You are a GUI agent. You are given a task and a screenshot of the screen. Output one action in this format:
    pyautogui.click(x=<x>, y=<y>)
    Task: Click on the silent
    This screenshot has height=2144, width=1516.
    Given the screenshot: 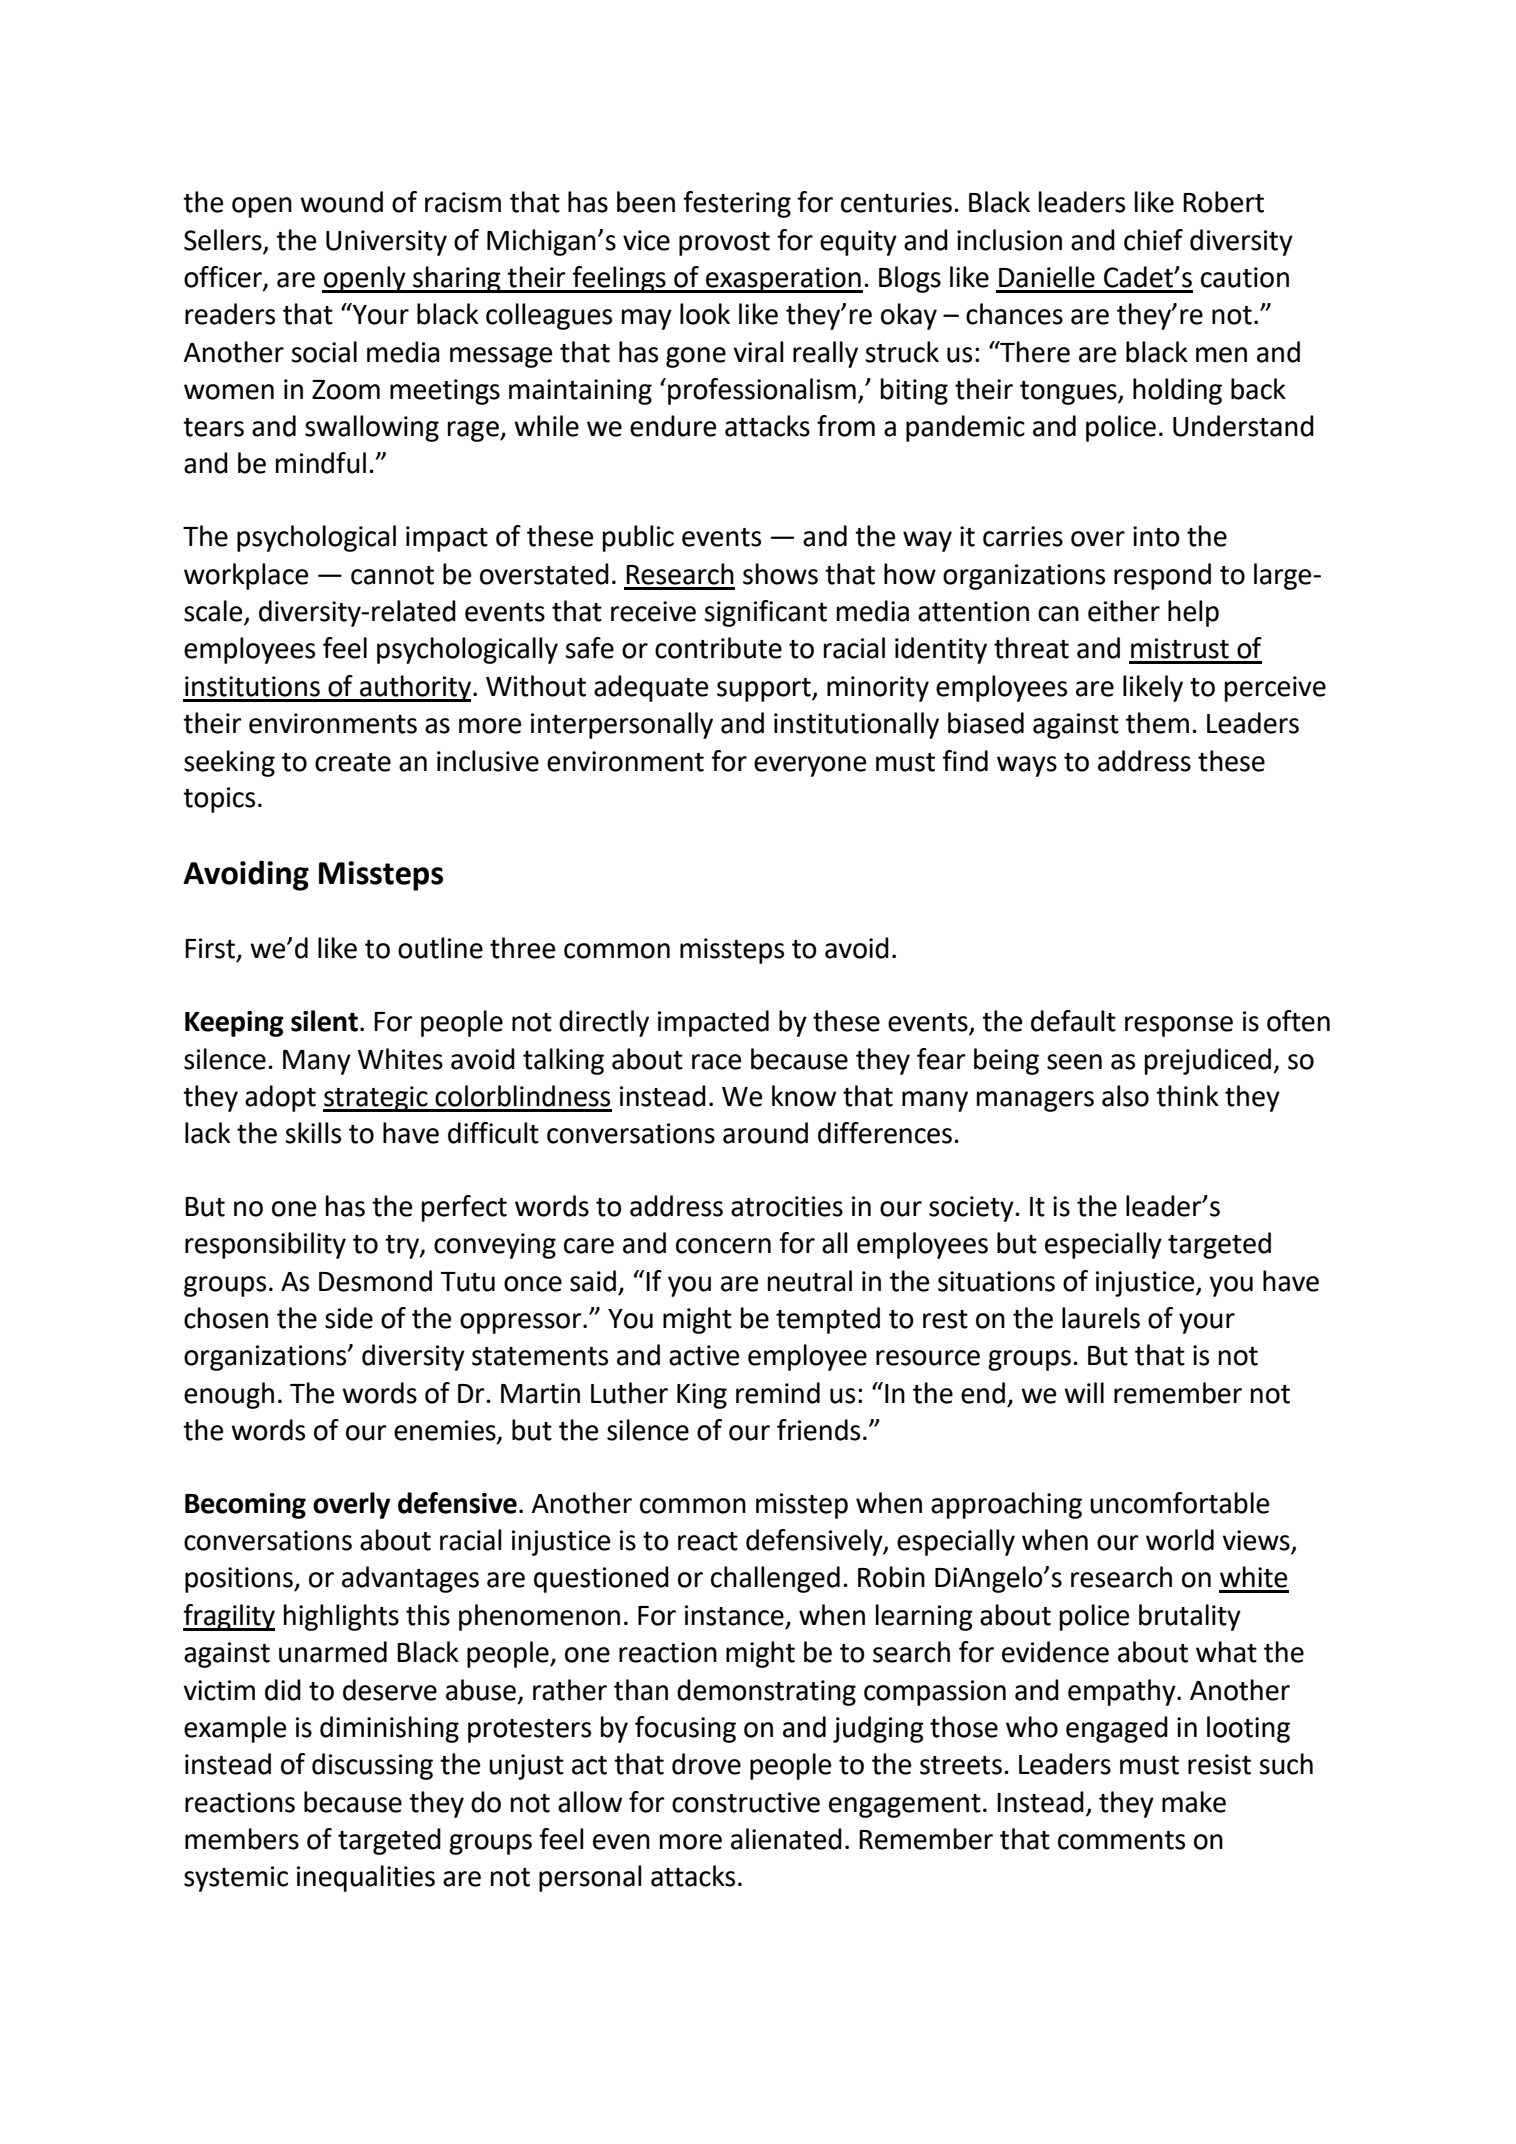 What is the action you would take?
    pyautogui.click(x=324, y=1021)
